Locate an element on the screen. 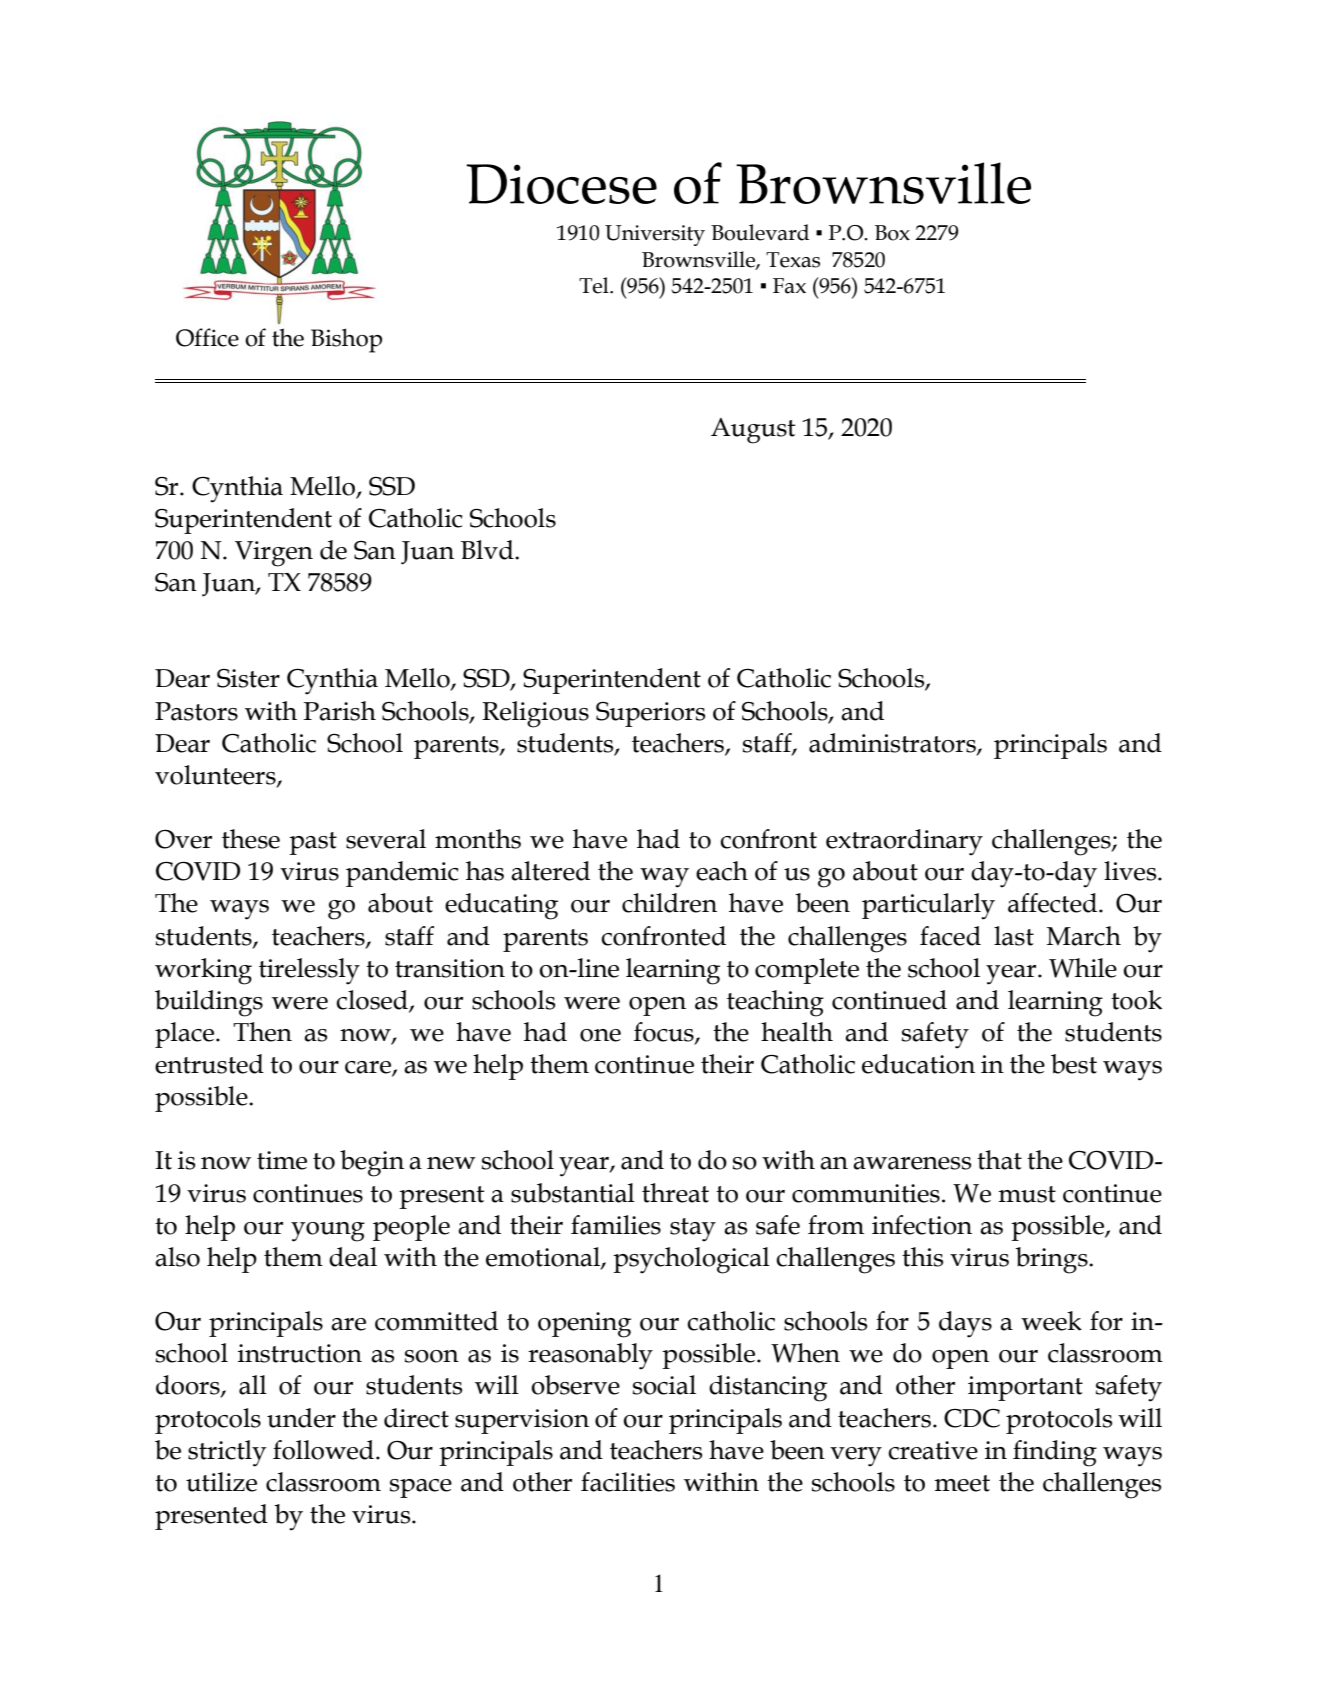 This screenshot has width=1318, height=1706. time is located at coordinates (282, 1160).
